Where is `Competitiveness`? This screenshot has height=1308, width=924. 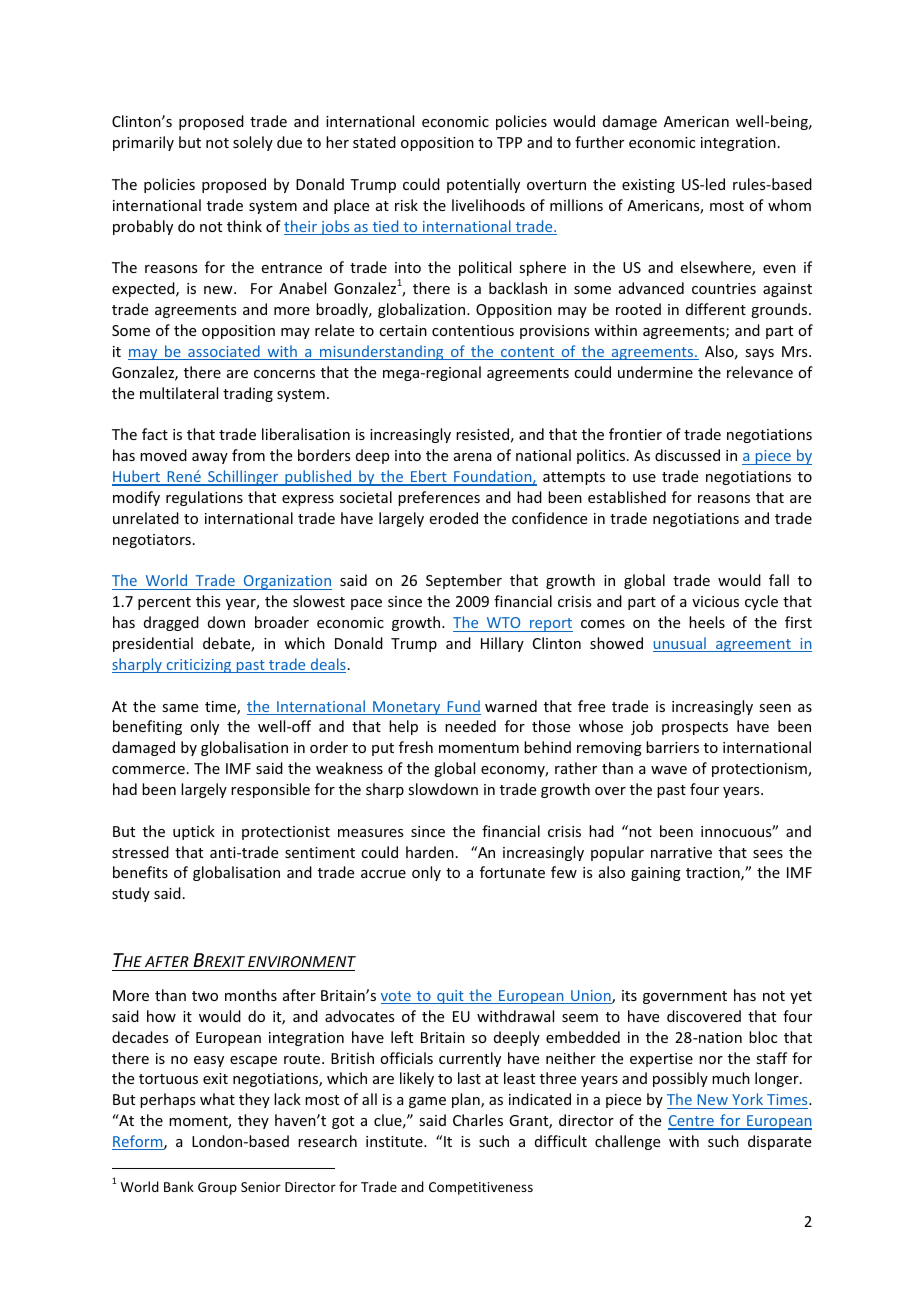
Competitiveness is located at coordinates (481, 1188).
